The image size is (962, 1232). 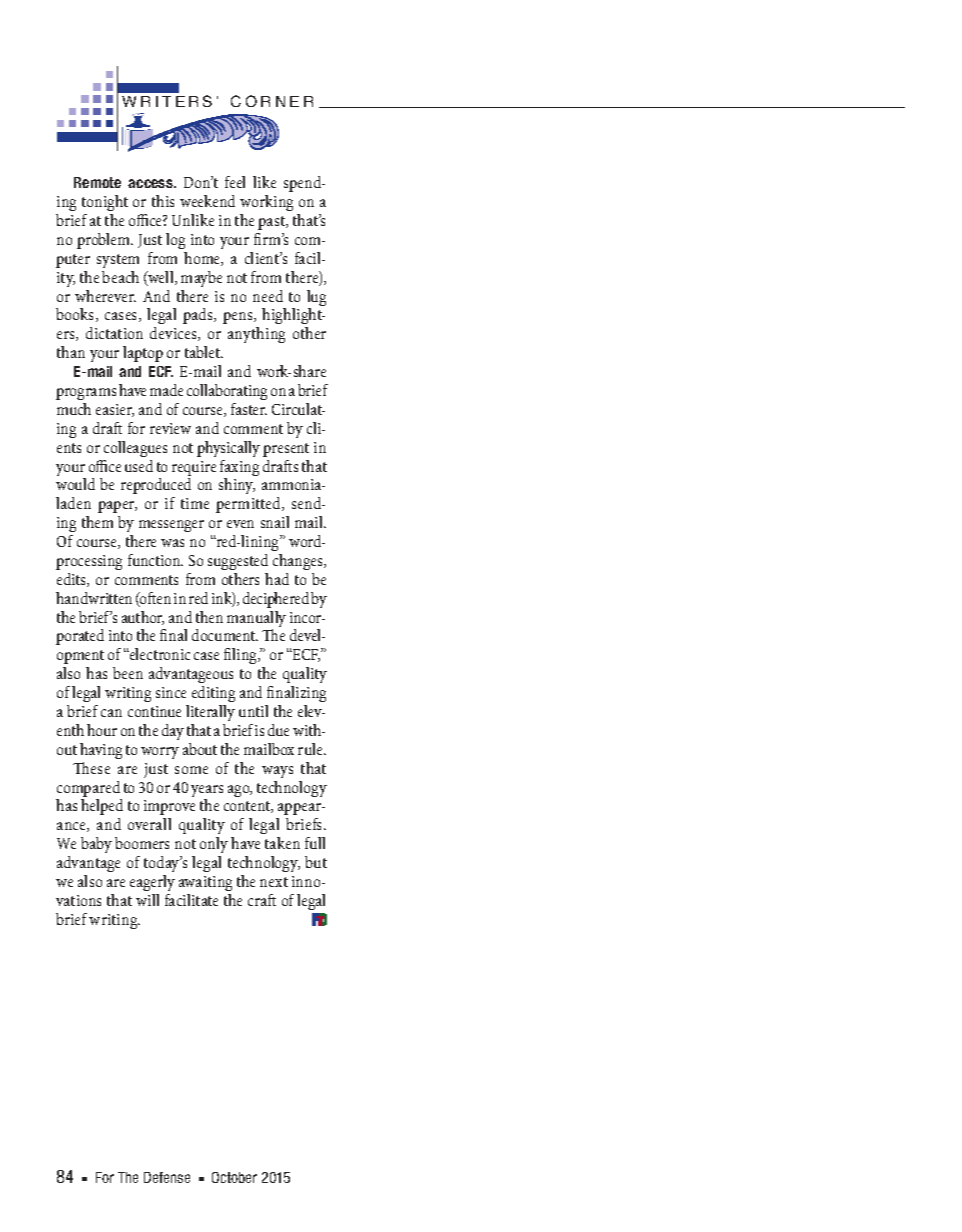 I want to click on deciphered, so click(x=276, y=600).
